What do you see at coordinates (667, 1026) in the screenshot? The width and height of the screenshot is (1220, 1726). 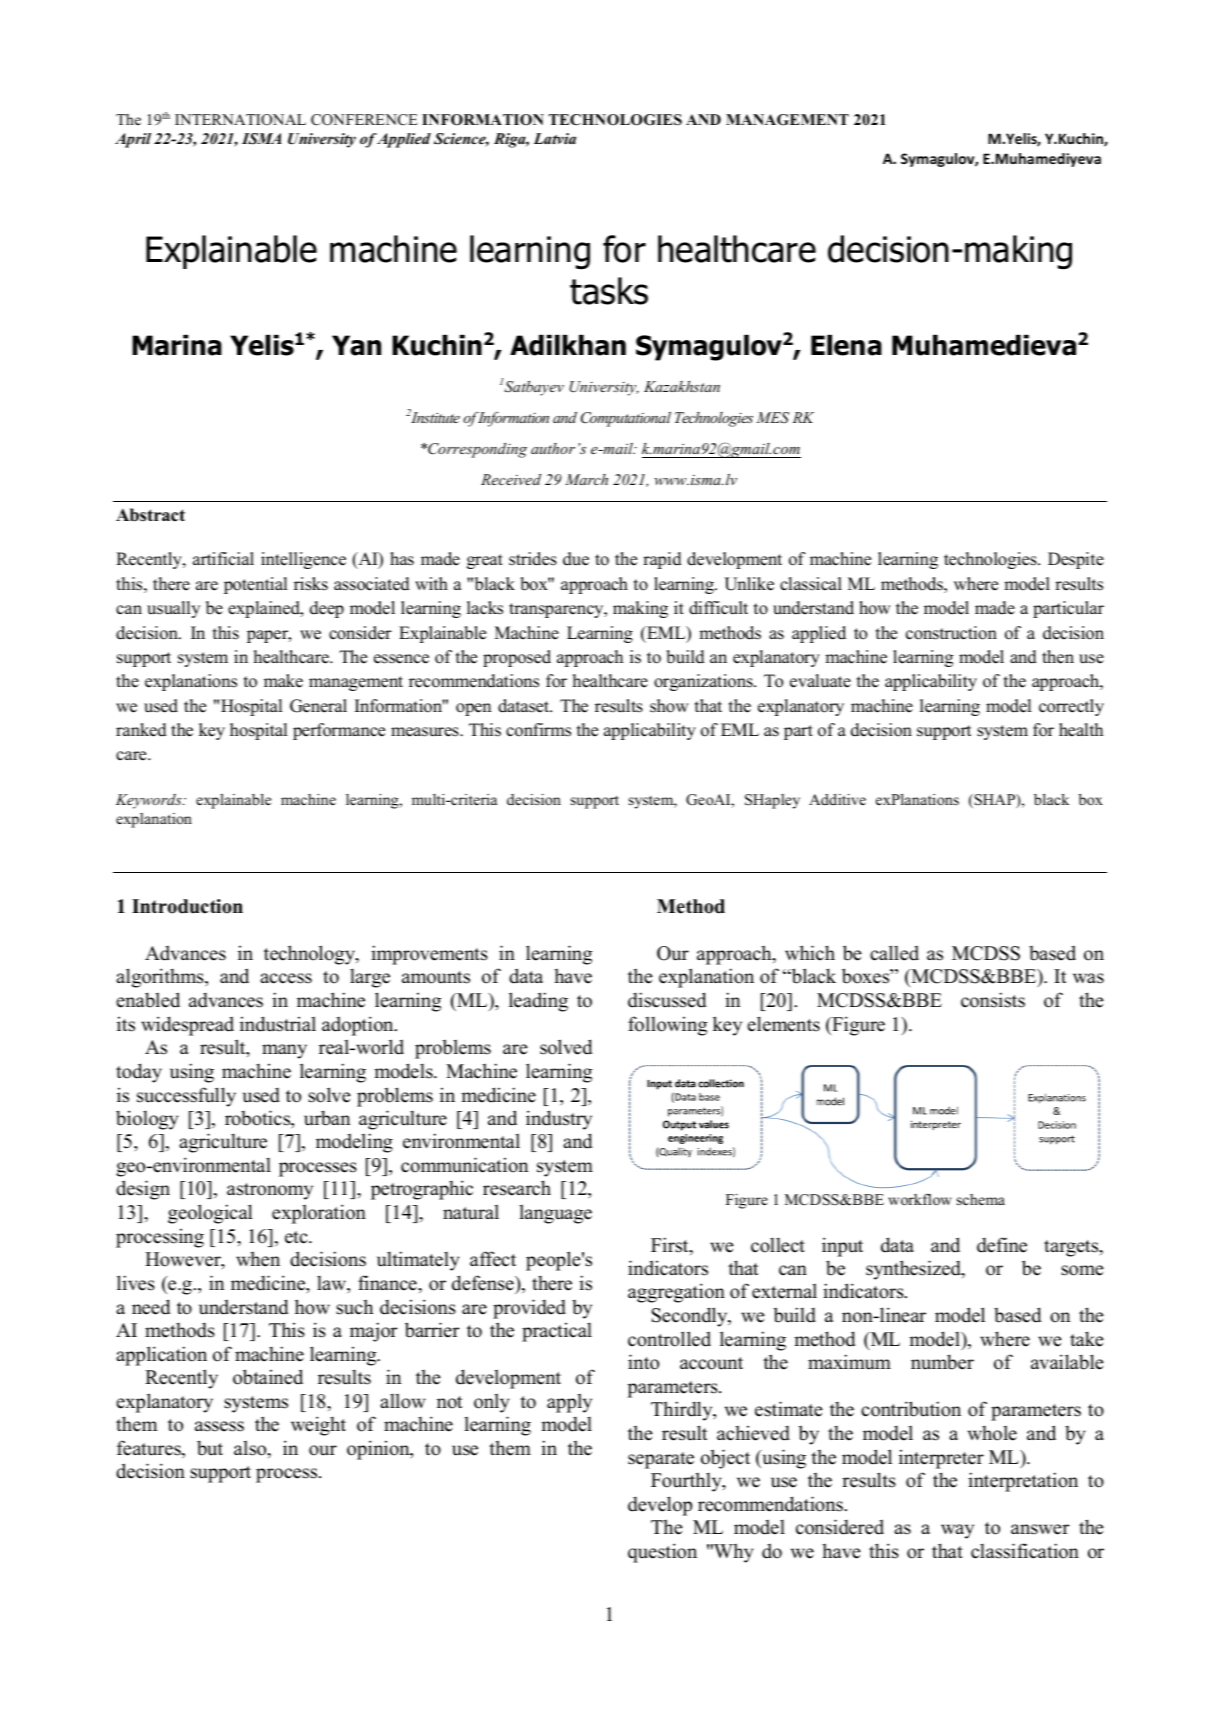 I see `following` at bounding box center [667, 1026].
